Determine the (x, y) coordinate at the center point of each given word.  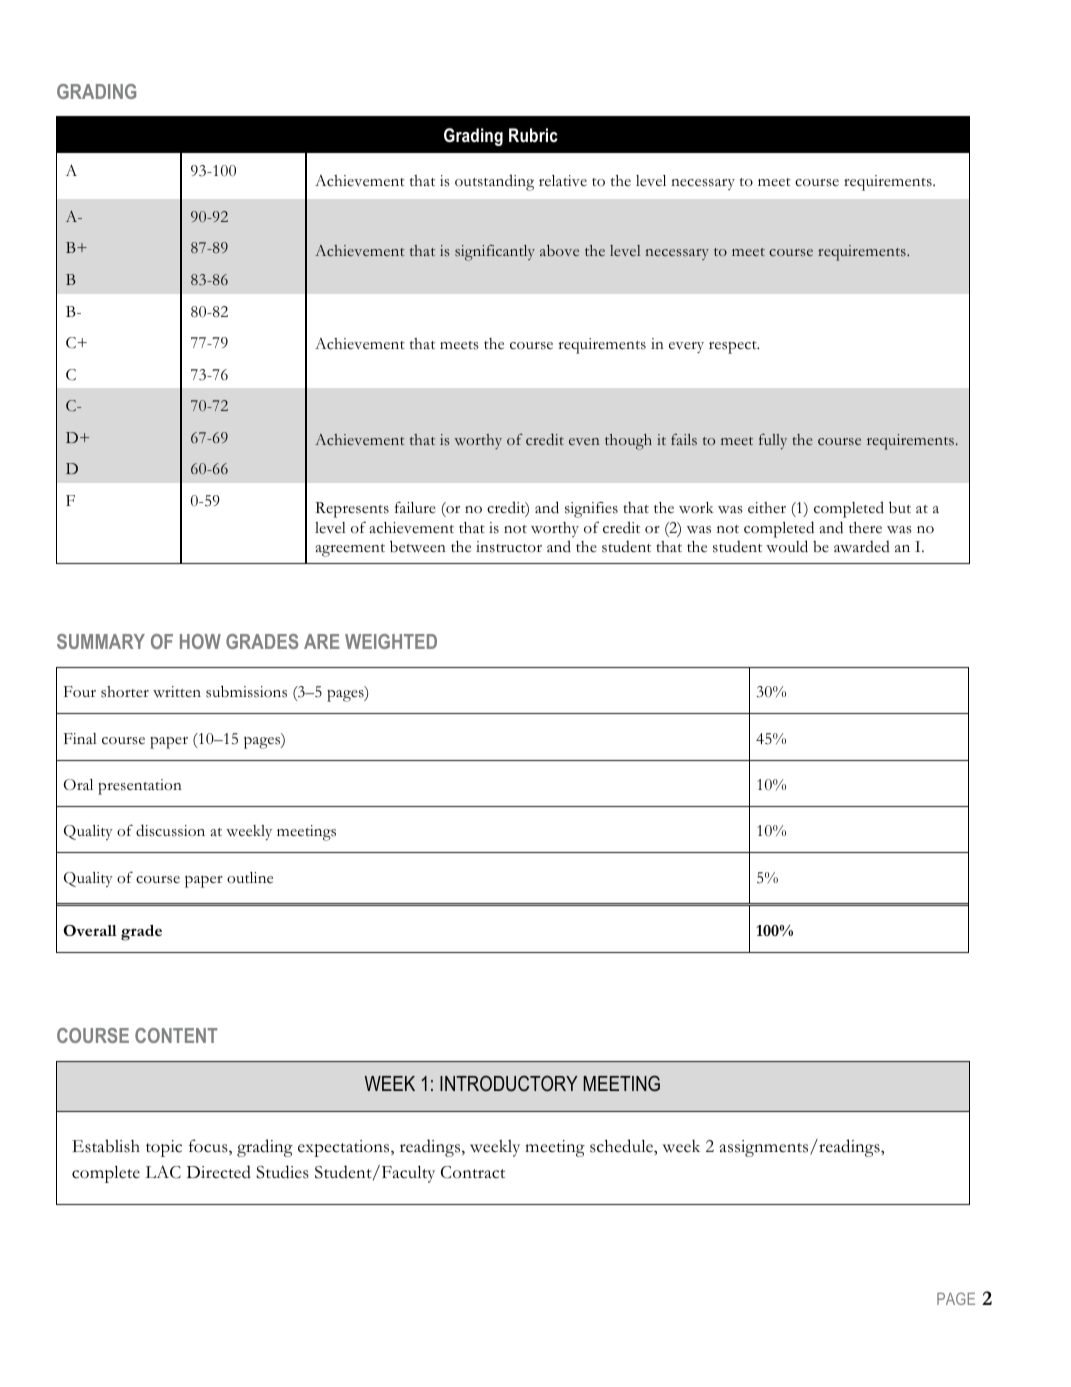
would (787, 546)
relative (563, 180)
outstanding (494, 182)
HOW (200, 641)
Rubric (533, 135)
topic (164, 1148)
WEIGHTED (391, 641)
